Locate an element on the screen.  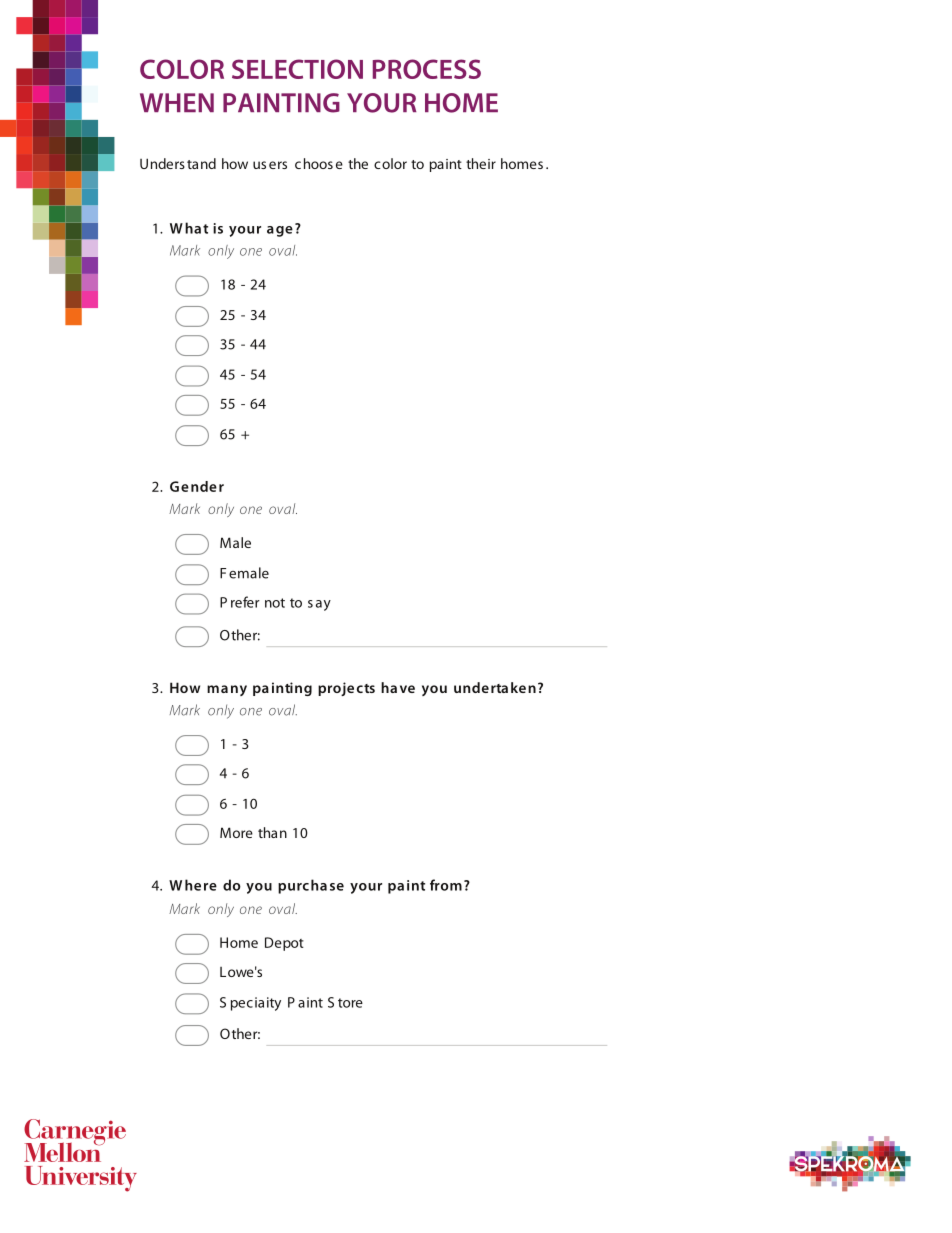
SELECTION is located at coordinates (297, 69).
